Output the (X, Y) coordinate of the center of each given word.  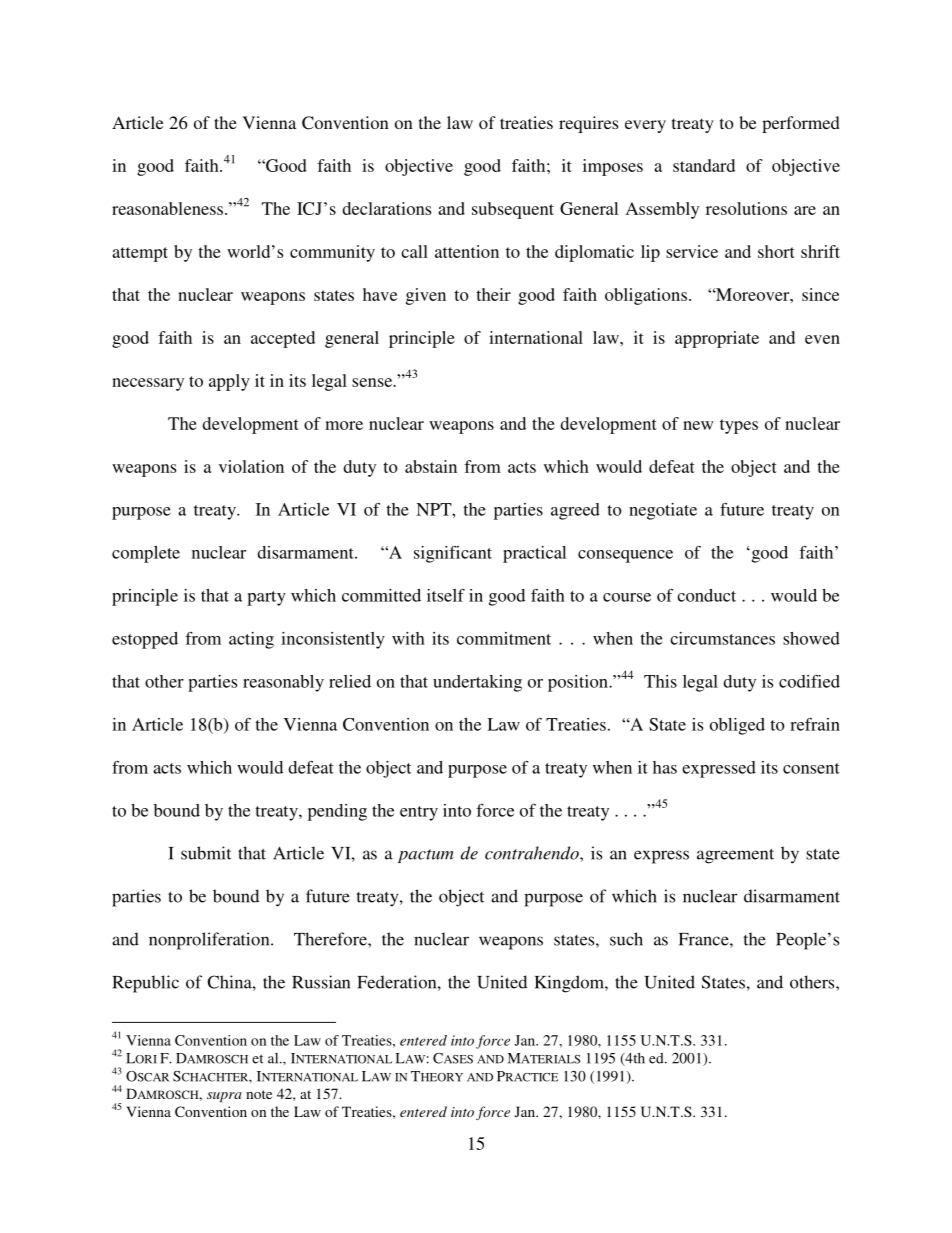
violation (251, 466)
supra (224, 1097)
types (739, 426)
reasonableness (167, 208)
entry (419, 813)
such (626, 939)
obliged (737, 726)
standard (704, 165)
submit (206, 853)
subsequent (513, 210)
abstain (431, 466)
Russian (321, 982)
